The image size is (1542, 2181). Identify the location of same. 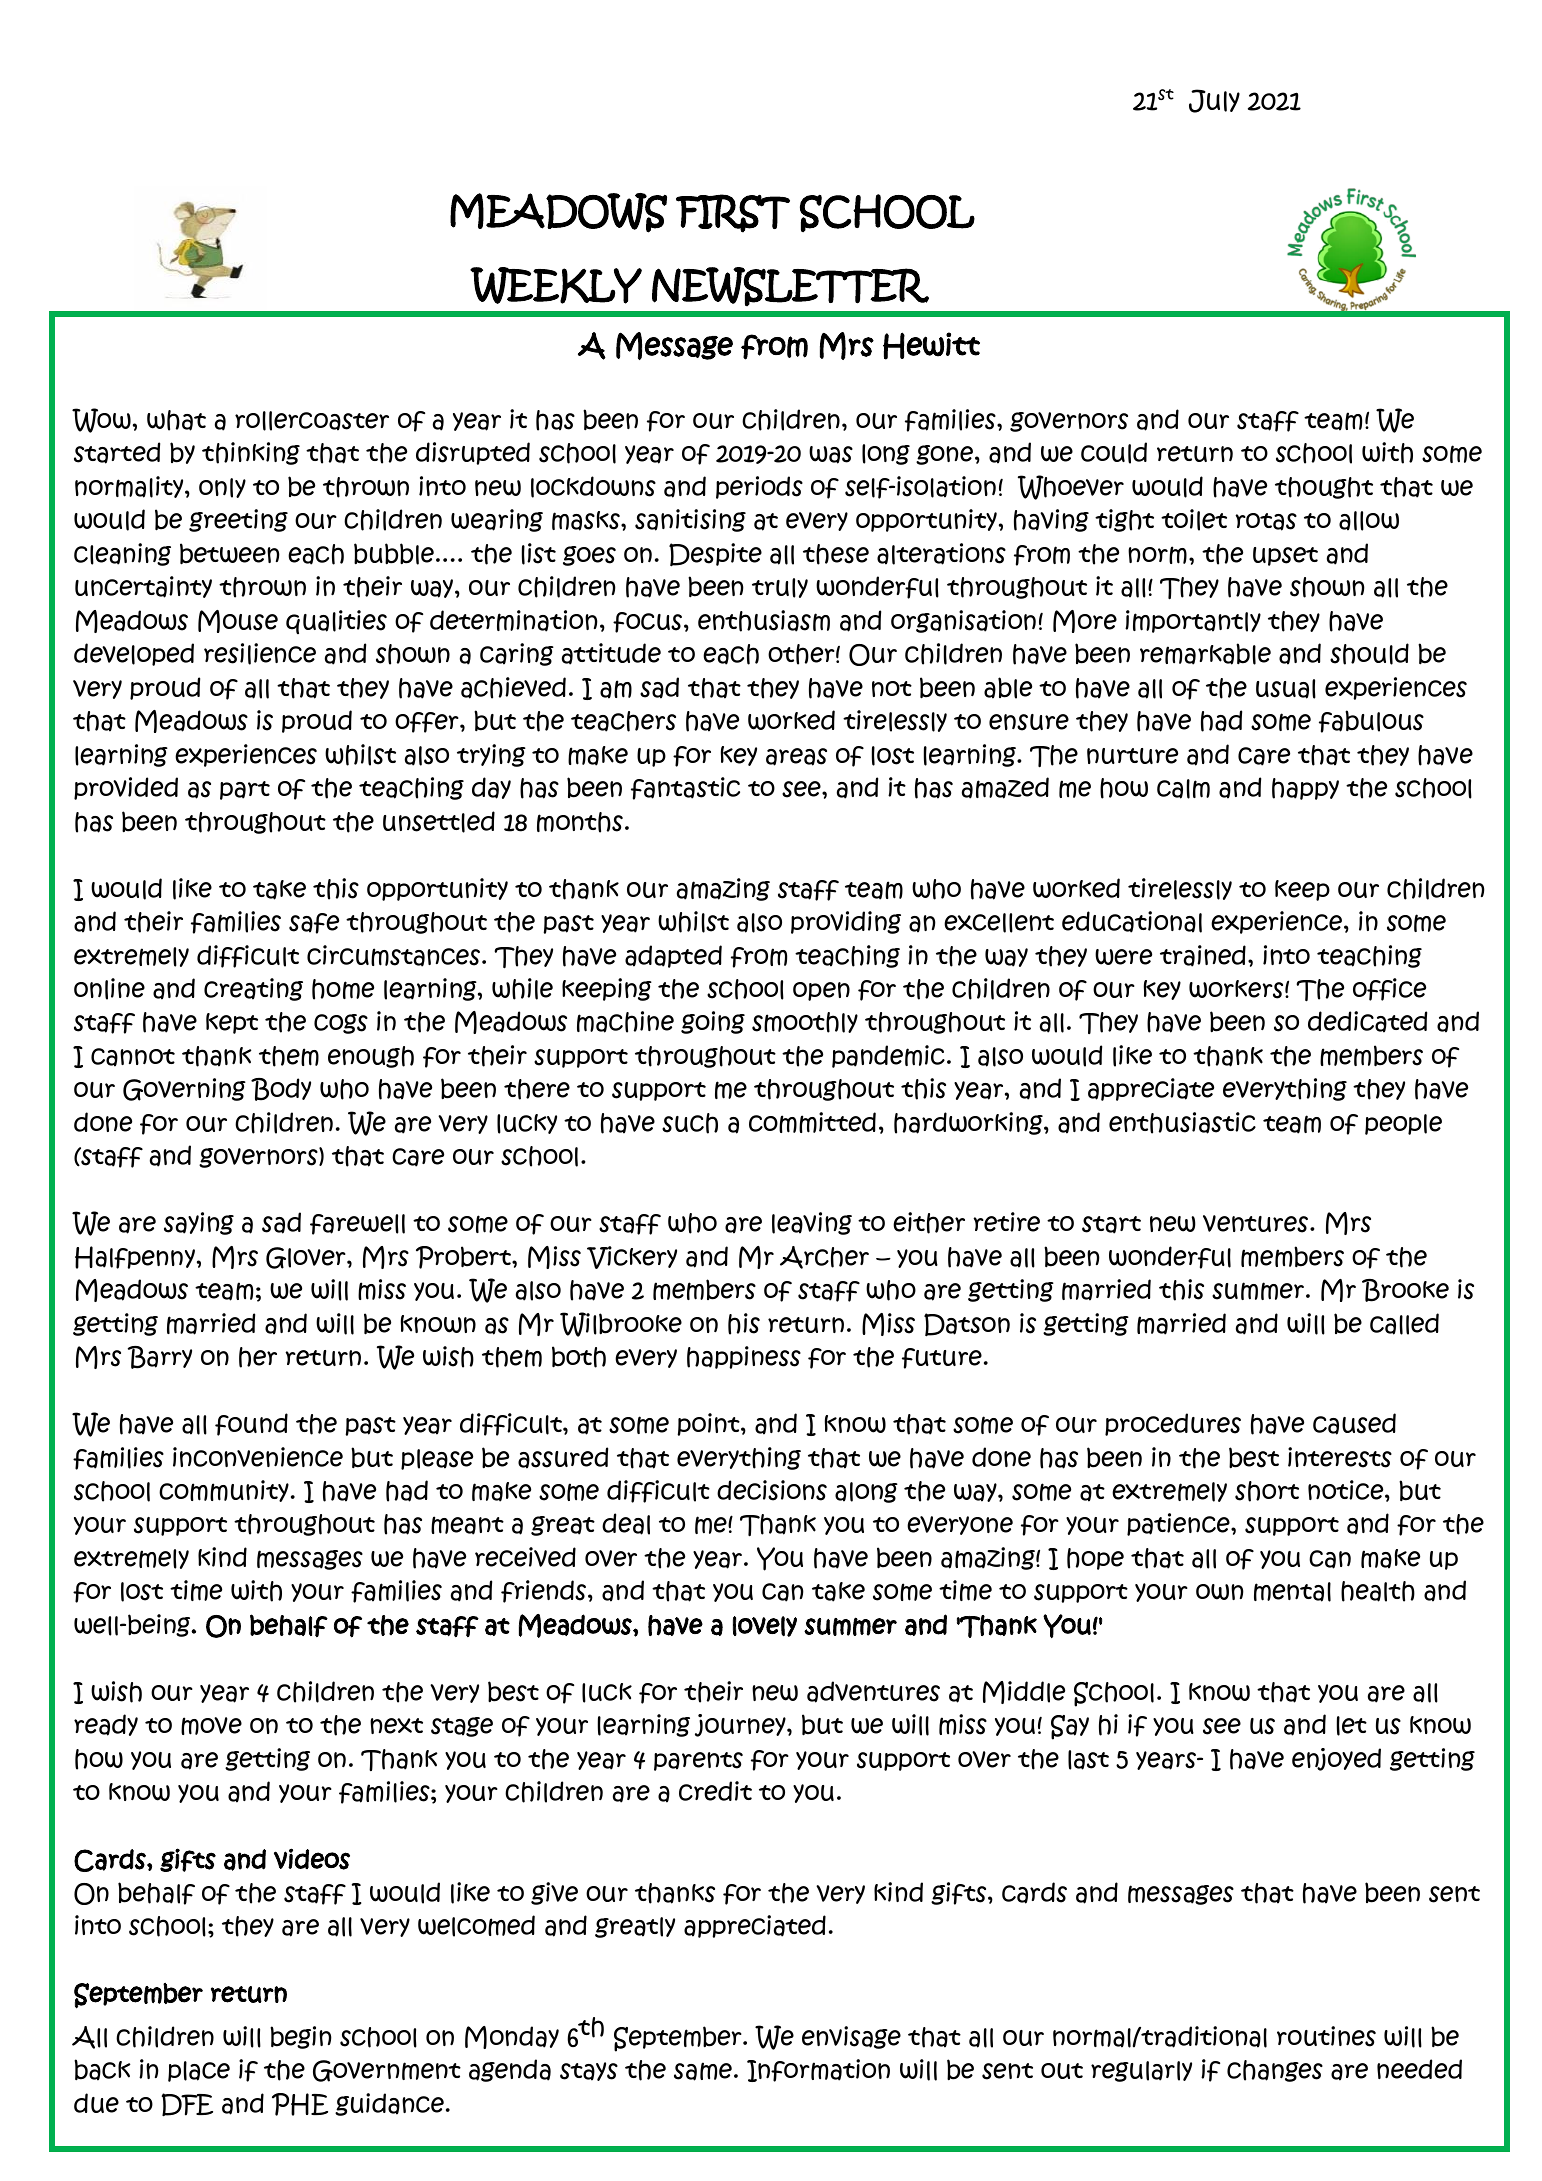
(703, 2071).
